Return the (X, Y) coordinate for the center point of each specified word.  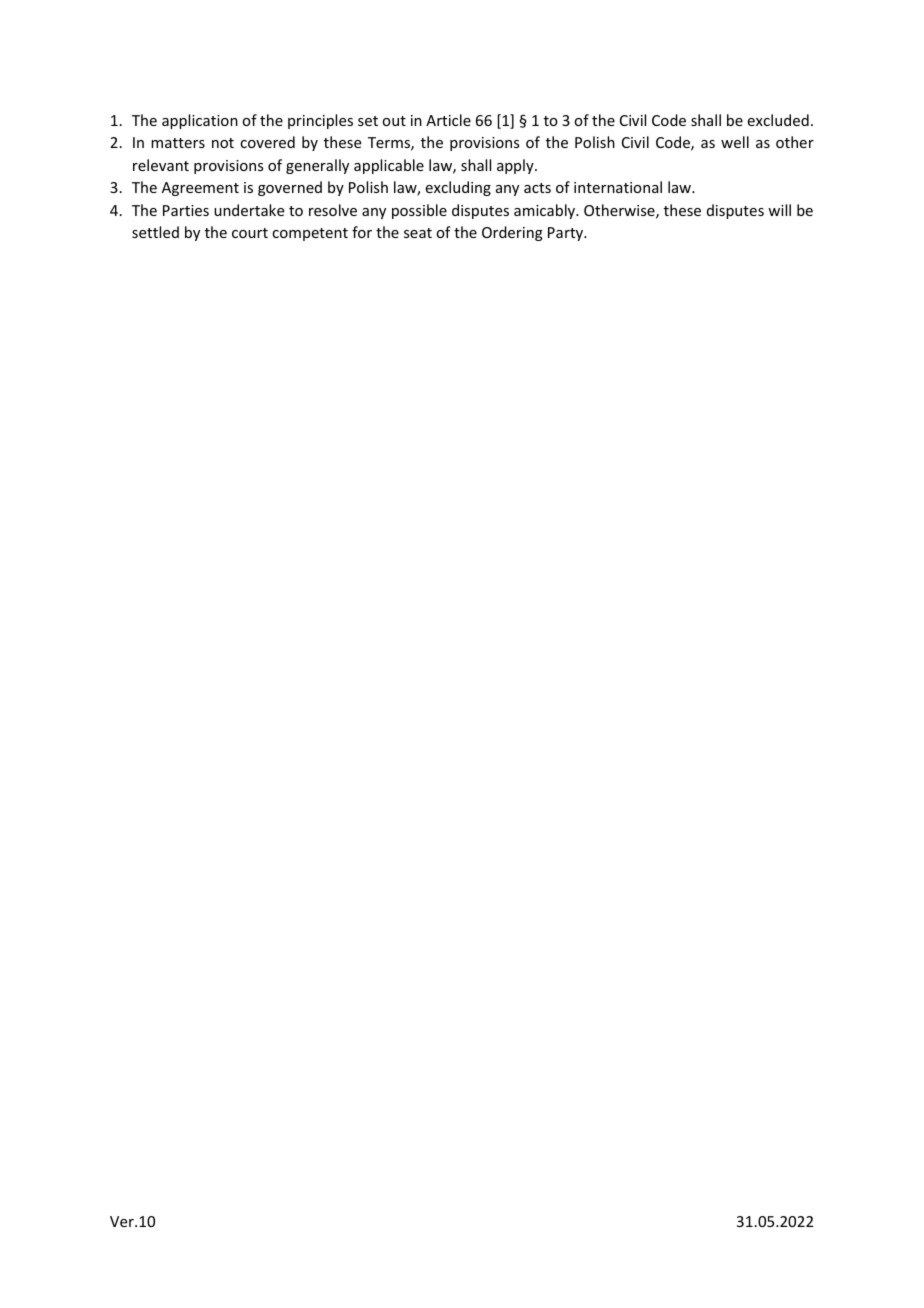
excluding (458, 188)
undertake (249, 210)
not (223, 143)
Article (448, 120)
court (250, 233)
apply (516, 166)
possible (419, 211)
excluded (778, 120)
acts (537, 188)
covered (267, 142)
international (618, 187)
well (735, 142)
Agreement (200, 189)
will (779, 210)
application (200, 121)
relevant (161, 165)
